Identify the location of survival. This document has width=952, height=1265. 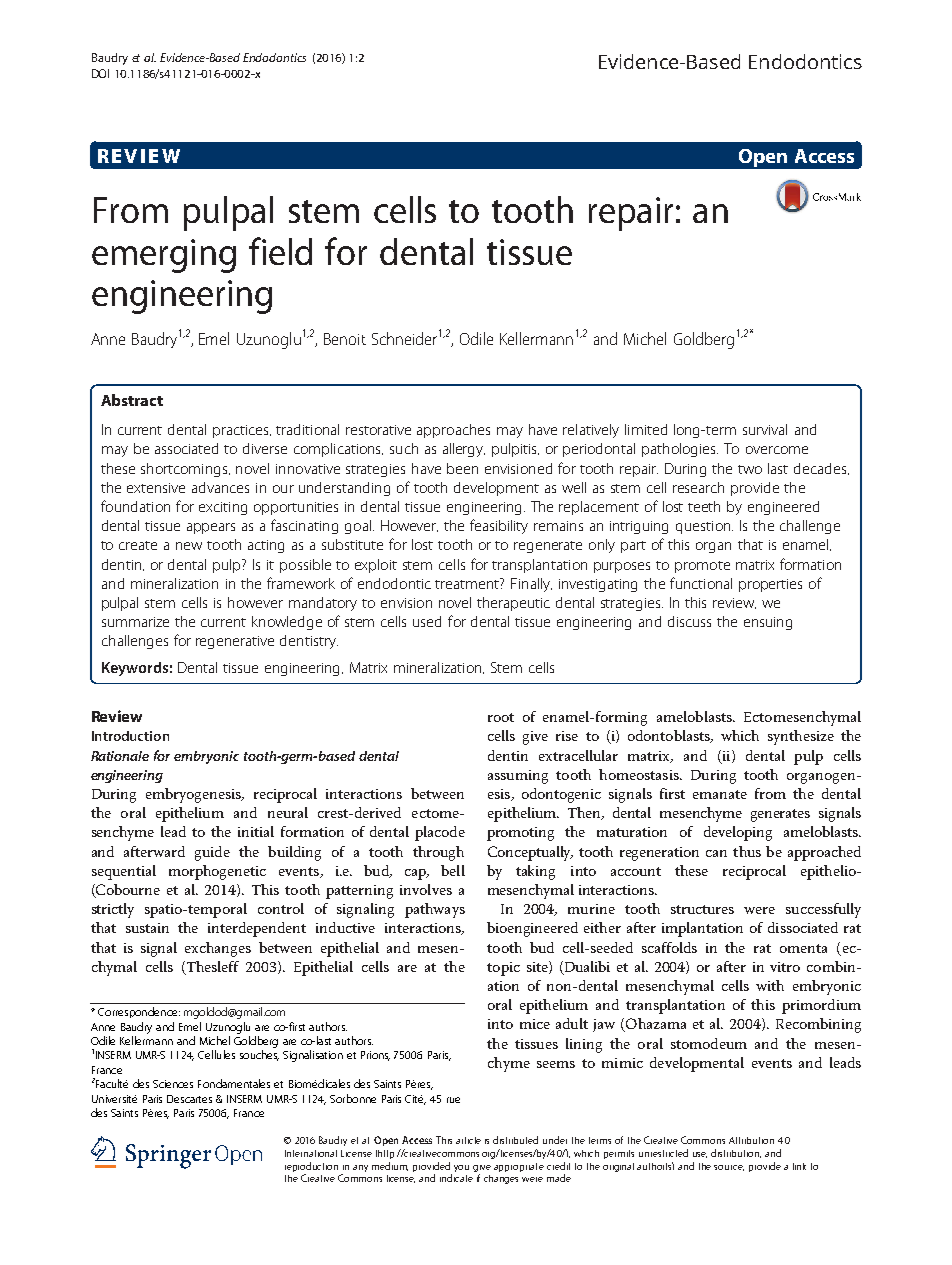
(765, 429).
